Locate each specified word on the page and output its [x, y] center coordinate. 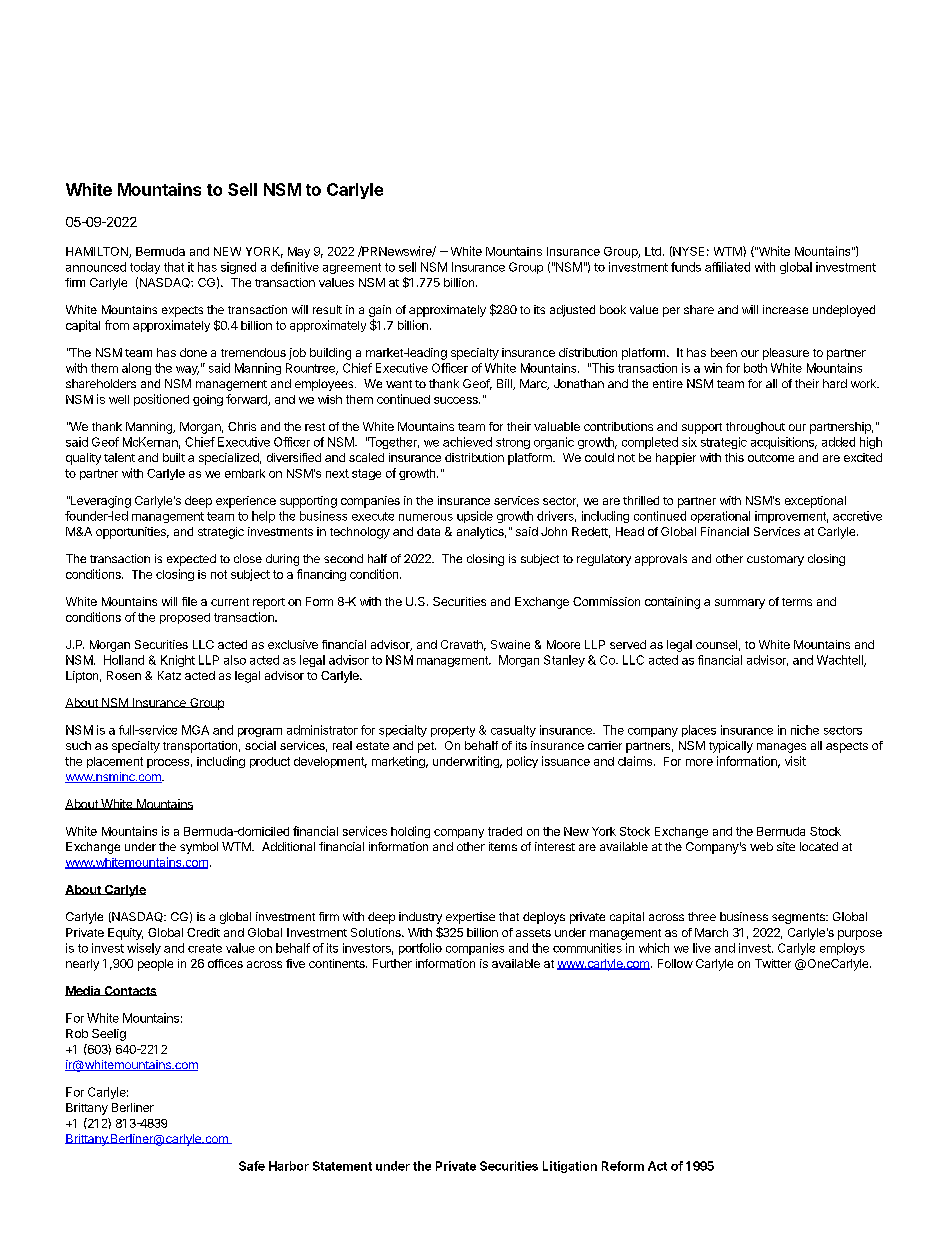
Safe [252, 1166]
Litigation [570, 1167]
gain [380, 311]
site [786, 846]
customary [775, 560]
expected [191, 560]
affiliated [727, 267]
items [503, 846]
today [145, 268]
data [428, 531]
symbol [199, 848]
